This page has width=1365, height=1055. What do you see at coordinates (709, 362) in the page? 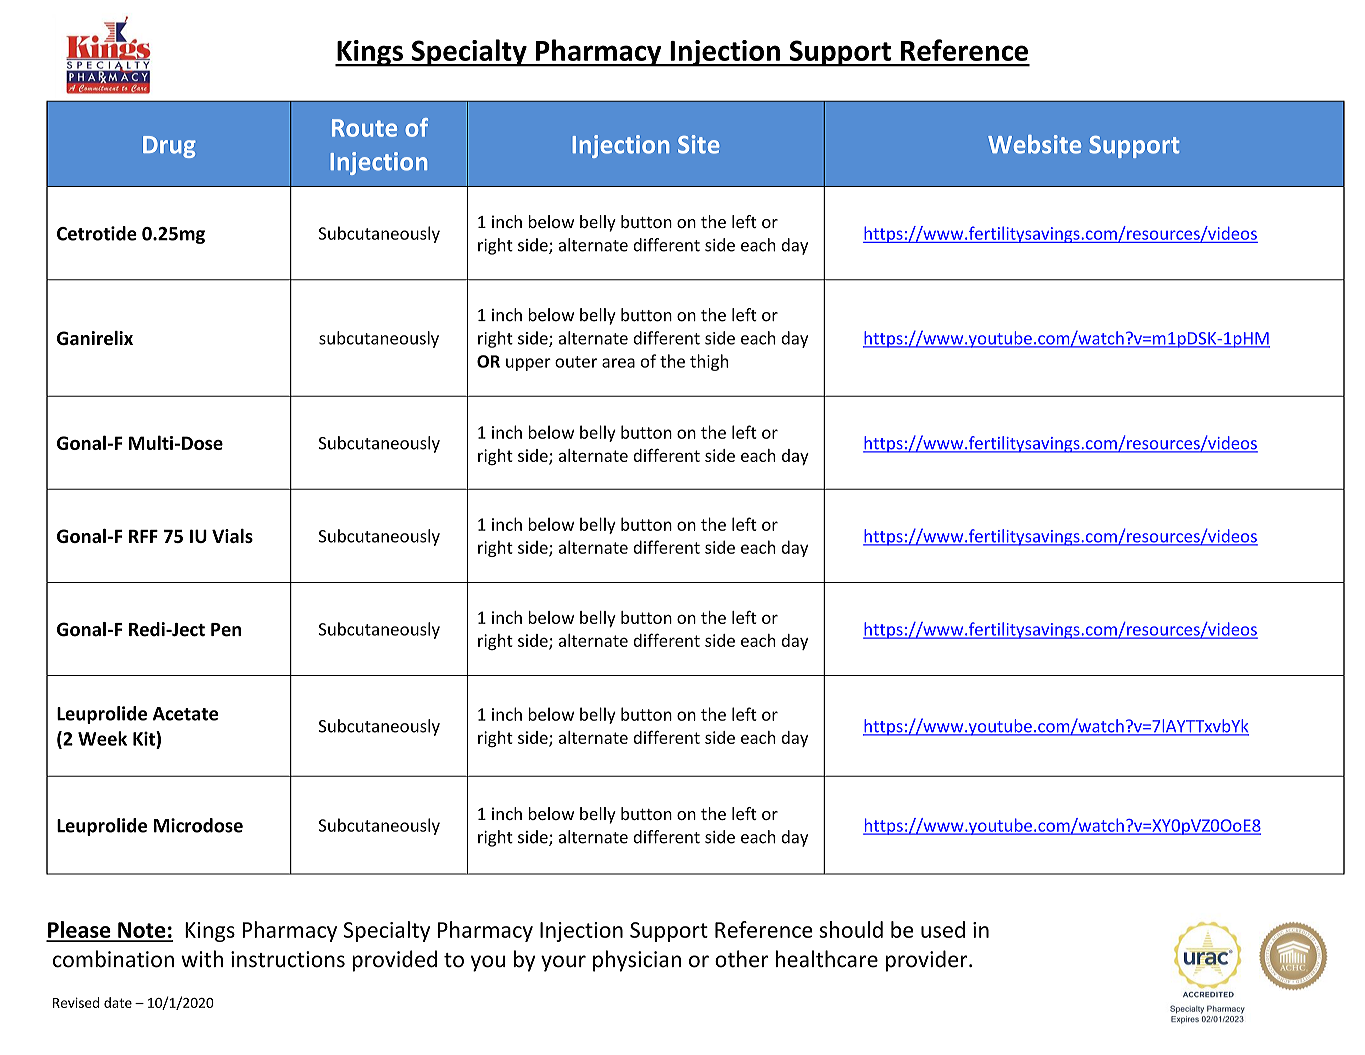
I see `thigh` at bounding box center [709, 362].
